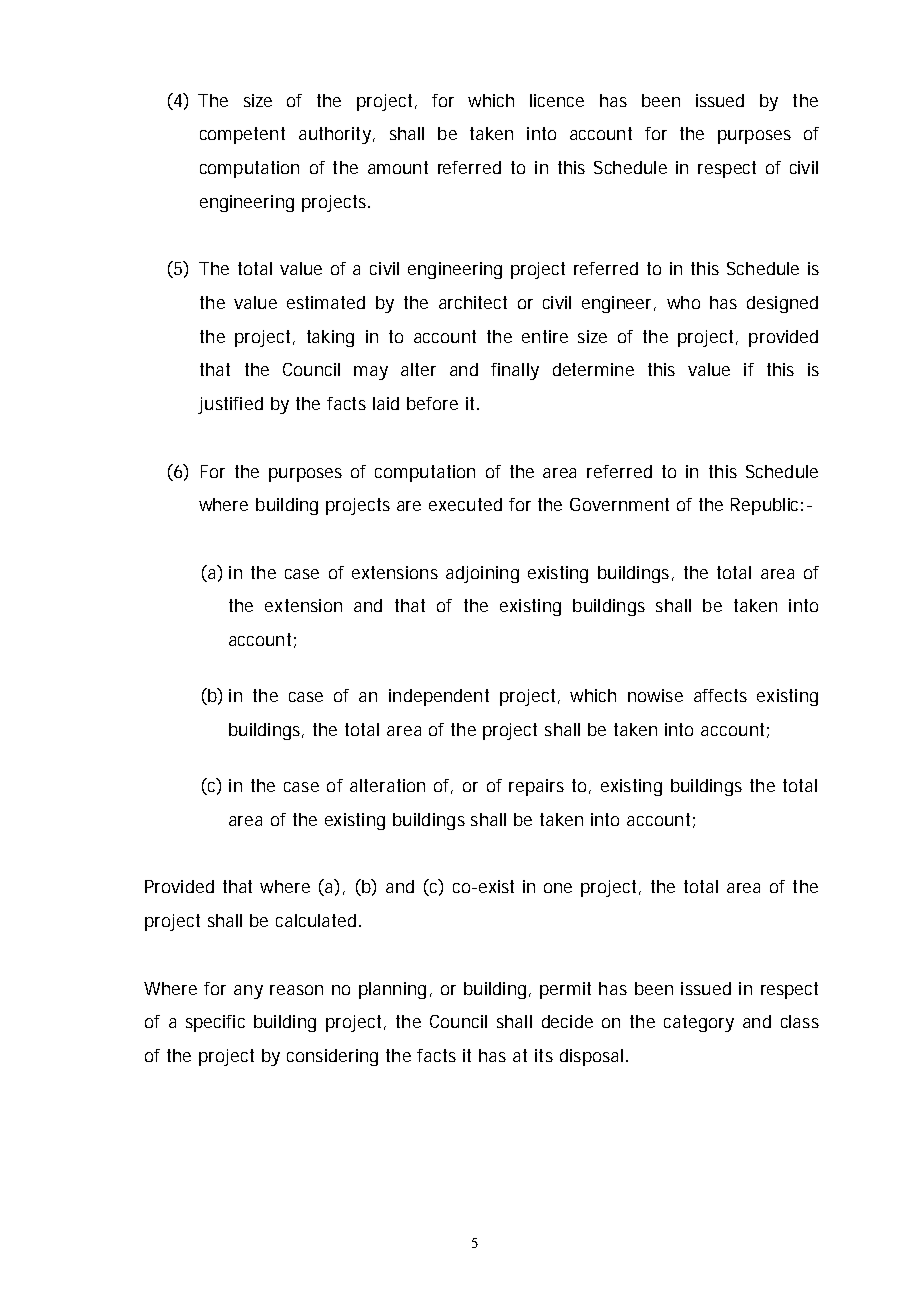  I want to click on who, so click(683, 302).
